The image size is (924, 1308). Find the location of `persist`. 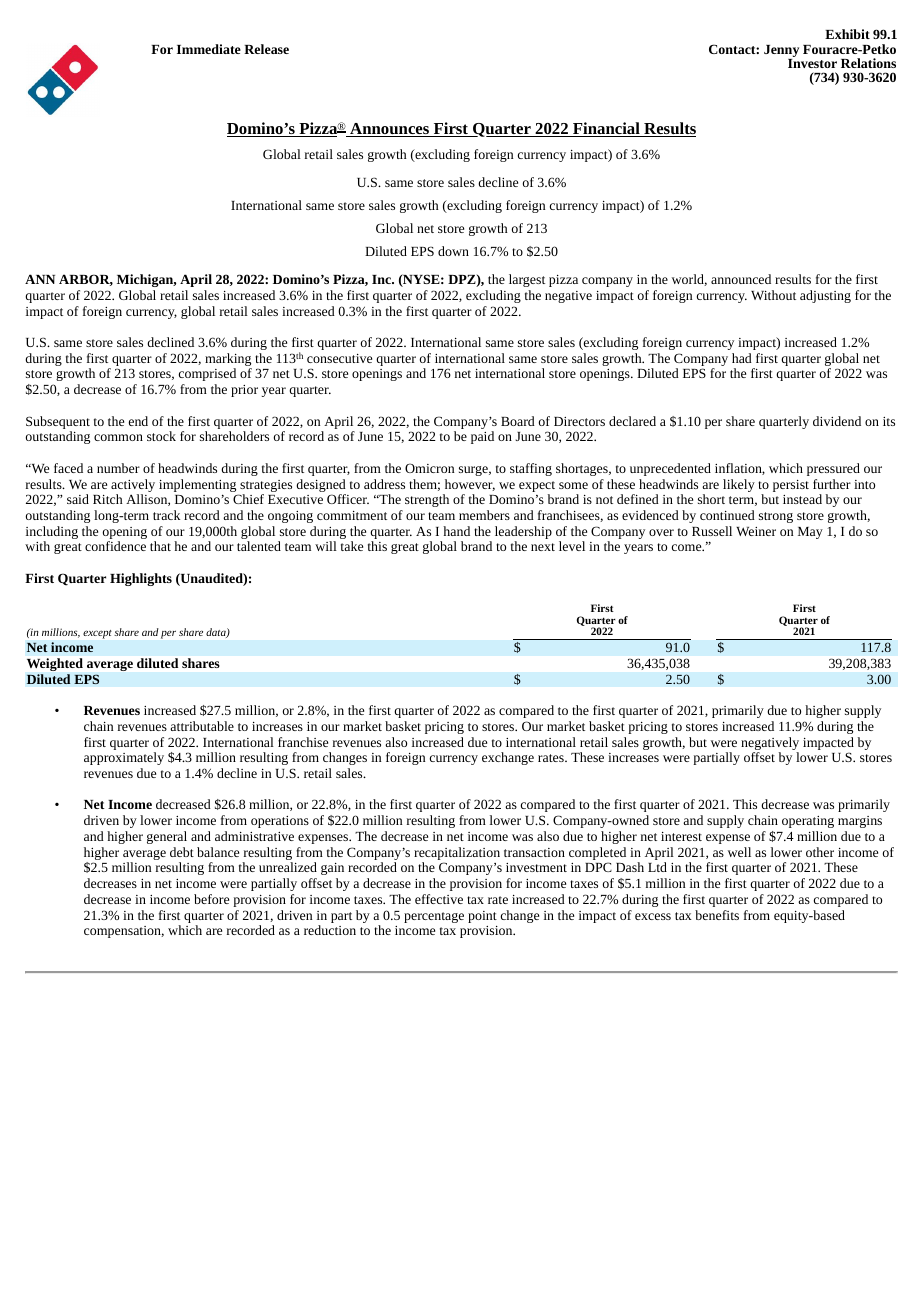

persist is located at coordinates (791, 486).
